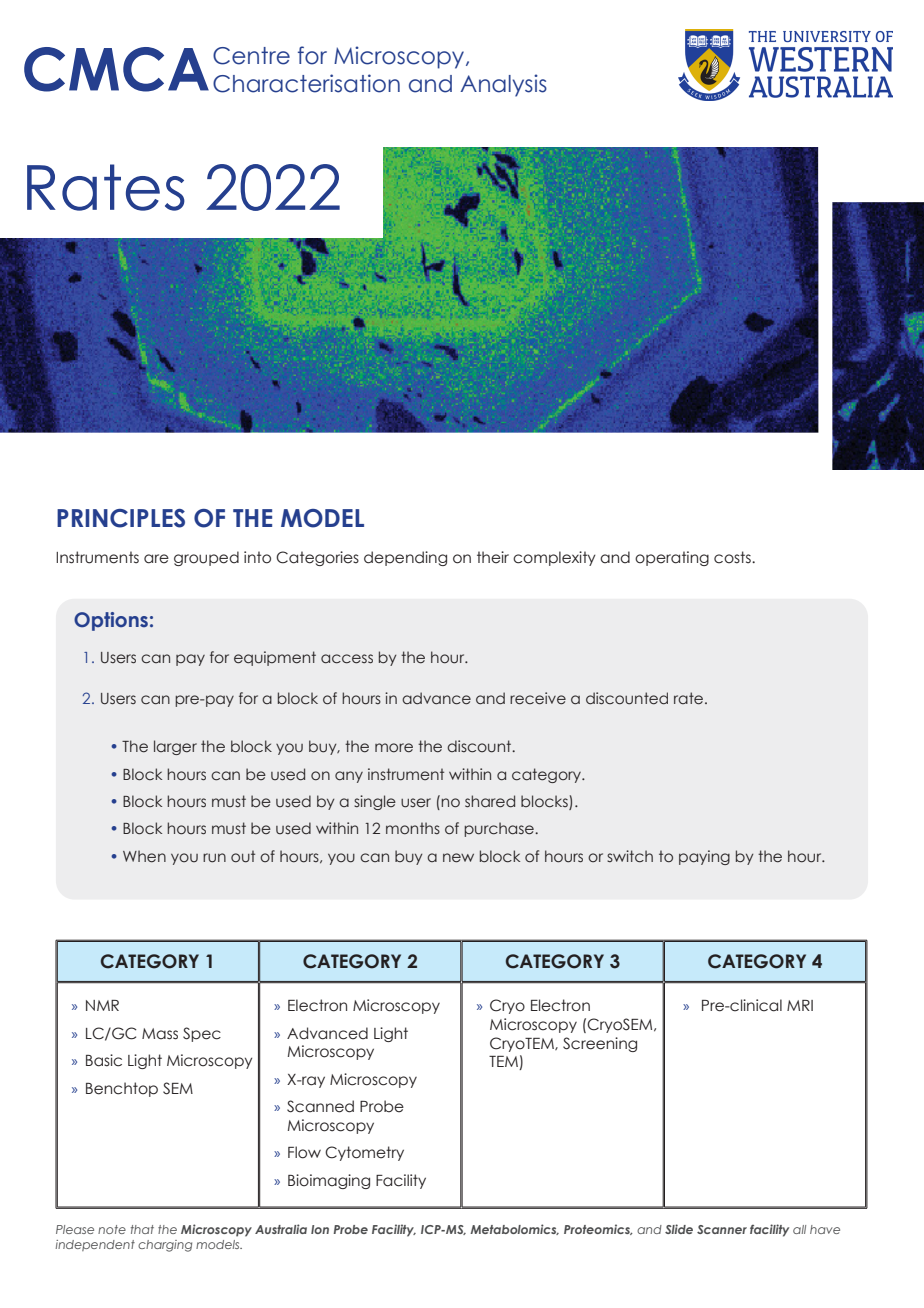  What do you see at coordinates (503, 85) in the screenshot?
I see `Analysis` at bounding box center [503, 85].
